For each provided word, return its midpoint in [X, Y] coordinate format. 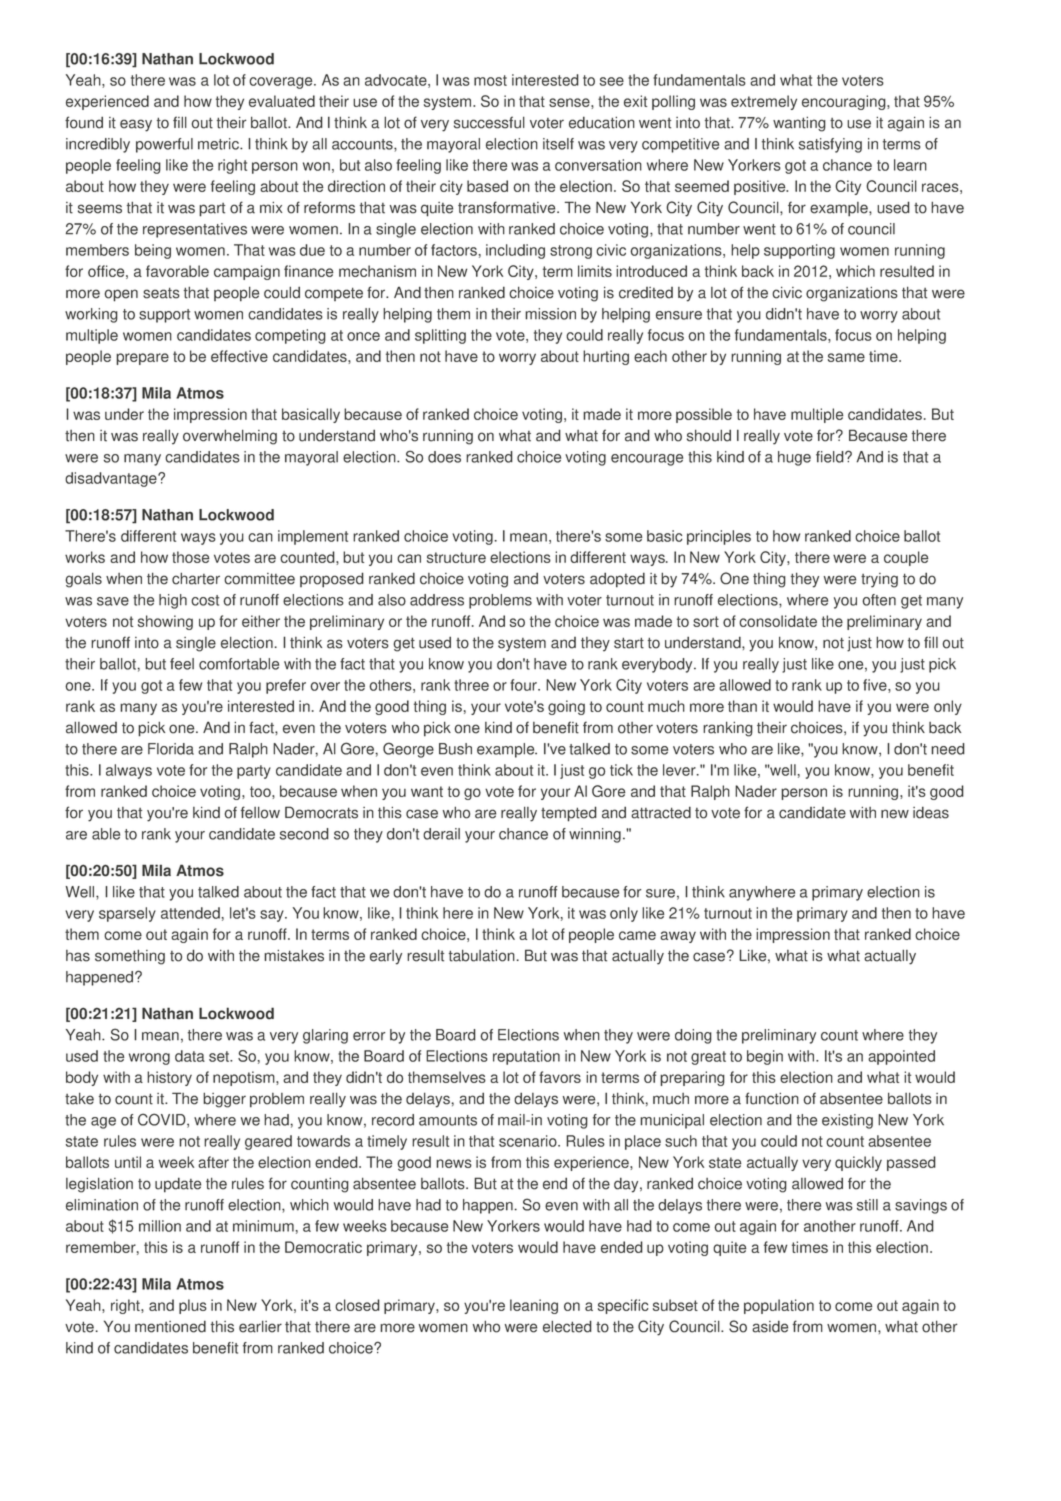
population [779, 1306]
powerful [164, 145]
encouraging [845, 102]
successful [489, 122]
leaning [534, 1306]
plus [193, 1306]
